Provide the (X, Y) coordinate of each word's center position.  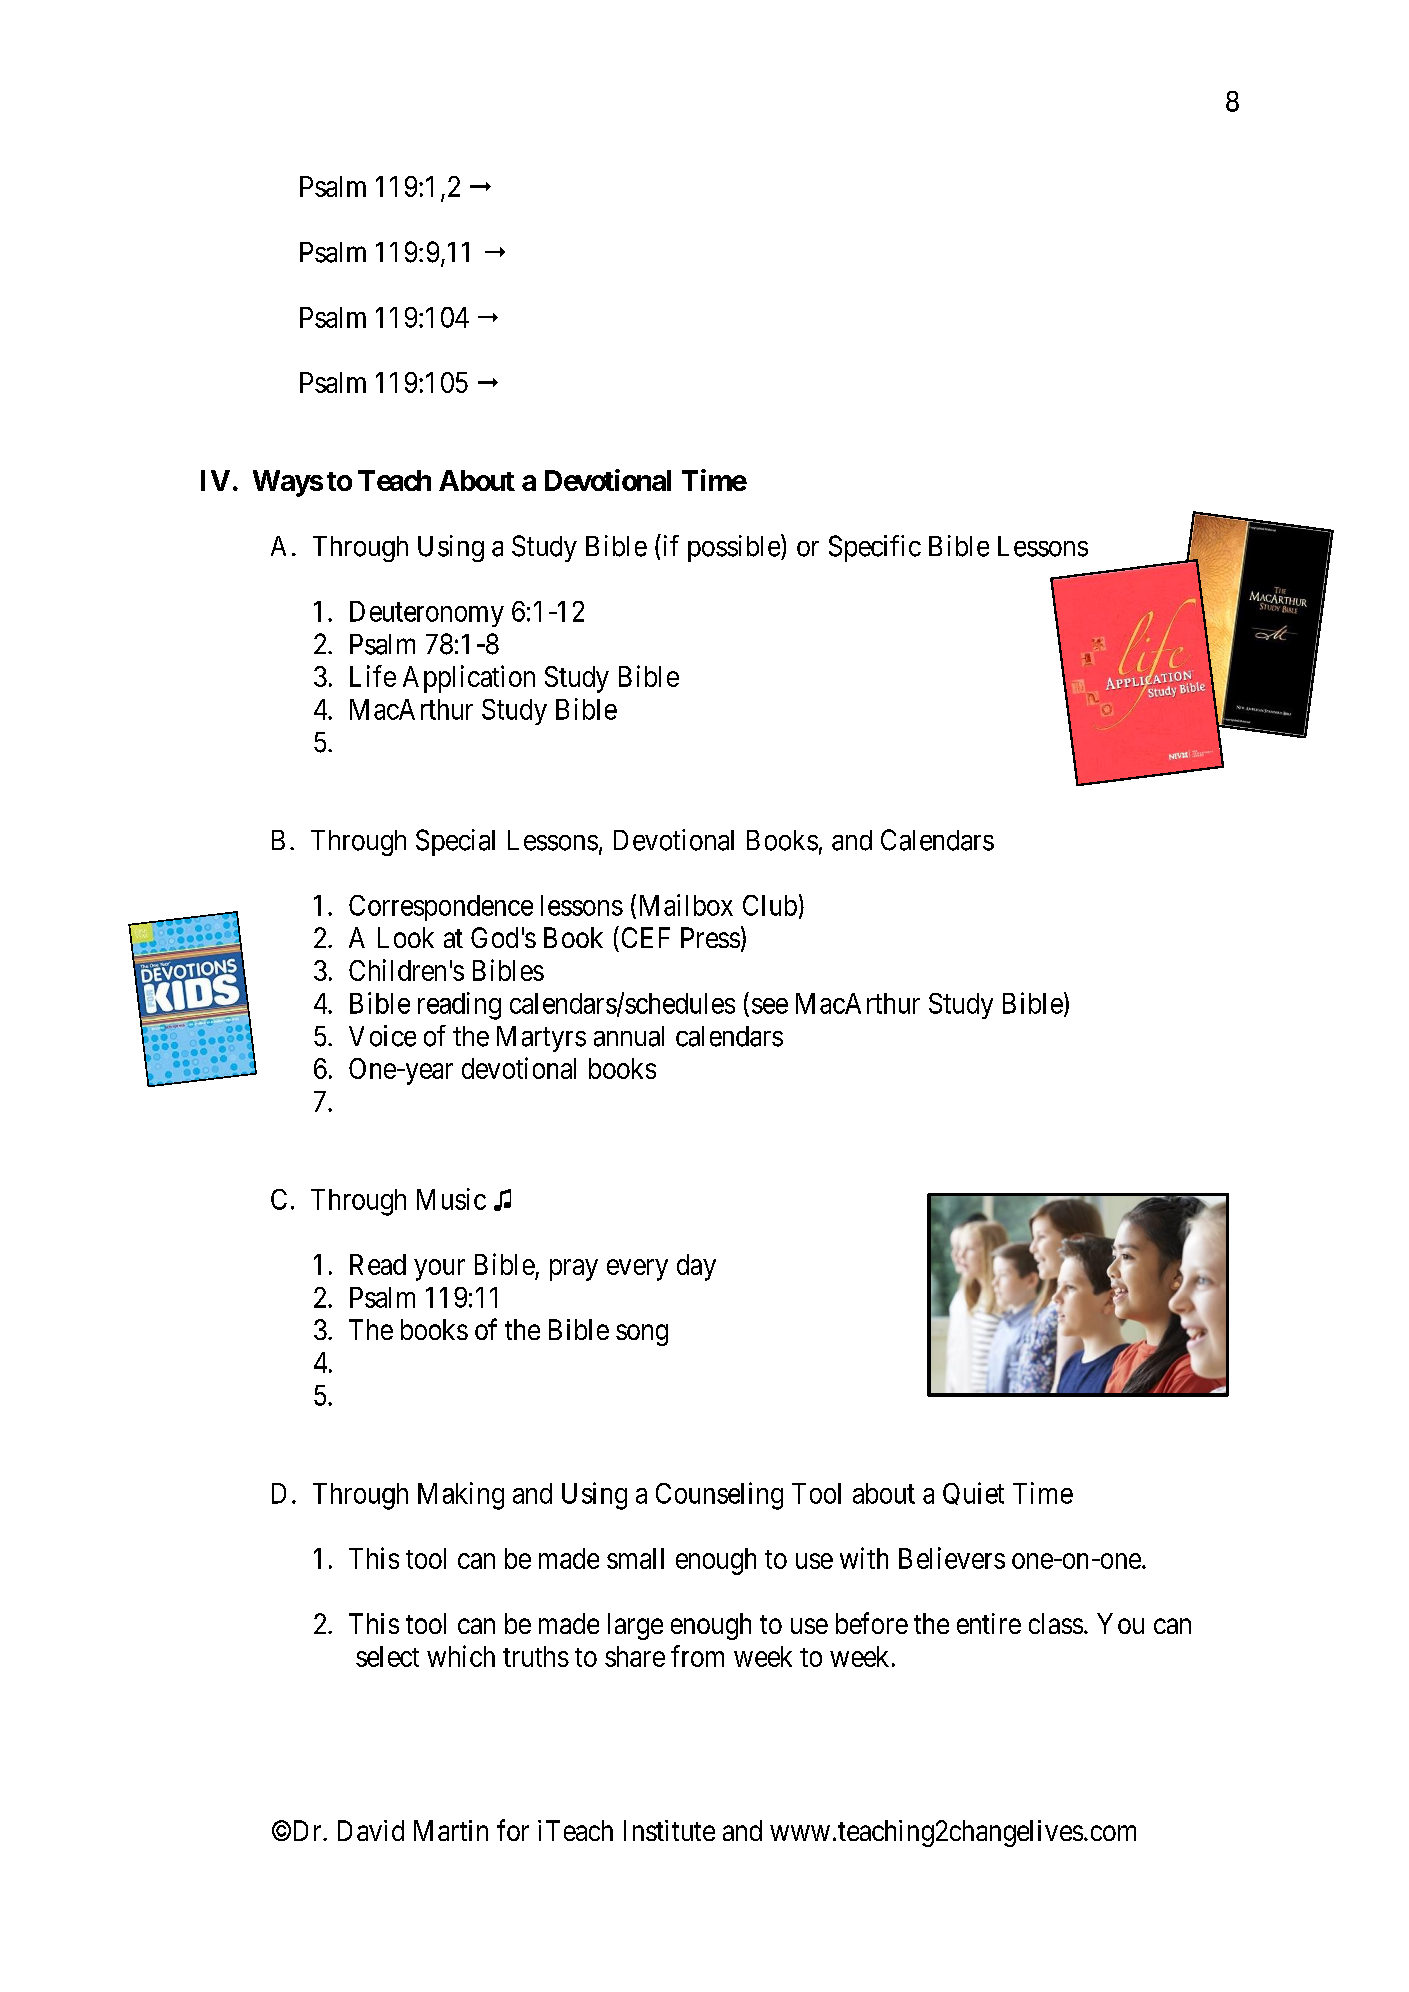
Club (770, 905)
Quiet (973, 1493)
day (696, 1267)
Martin (451, 1830)
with (864, 1558)
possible (735, 548)
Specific (875, 548)
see (770, 1006)
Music (451, 1199)
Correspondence (441, 908)
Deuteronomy (427, 614)
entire (989, 1623)
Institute (669, 1830)
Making (461, 1496)
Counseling (719, 1496)
